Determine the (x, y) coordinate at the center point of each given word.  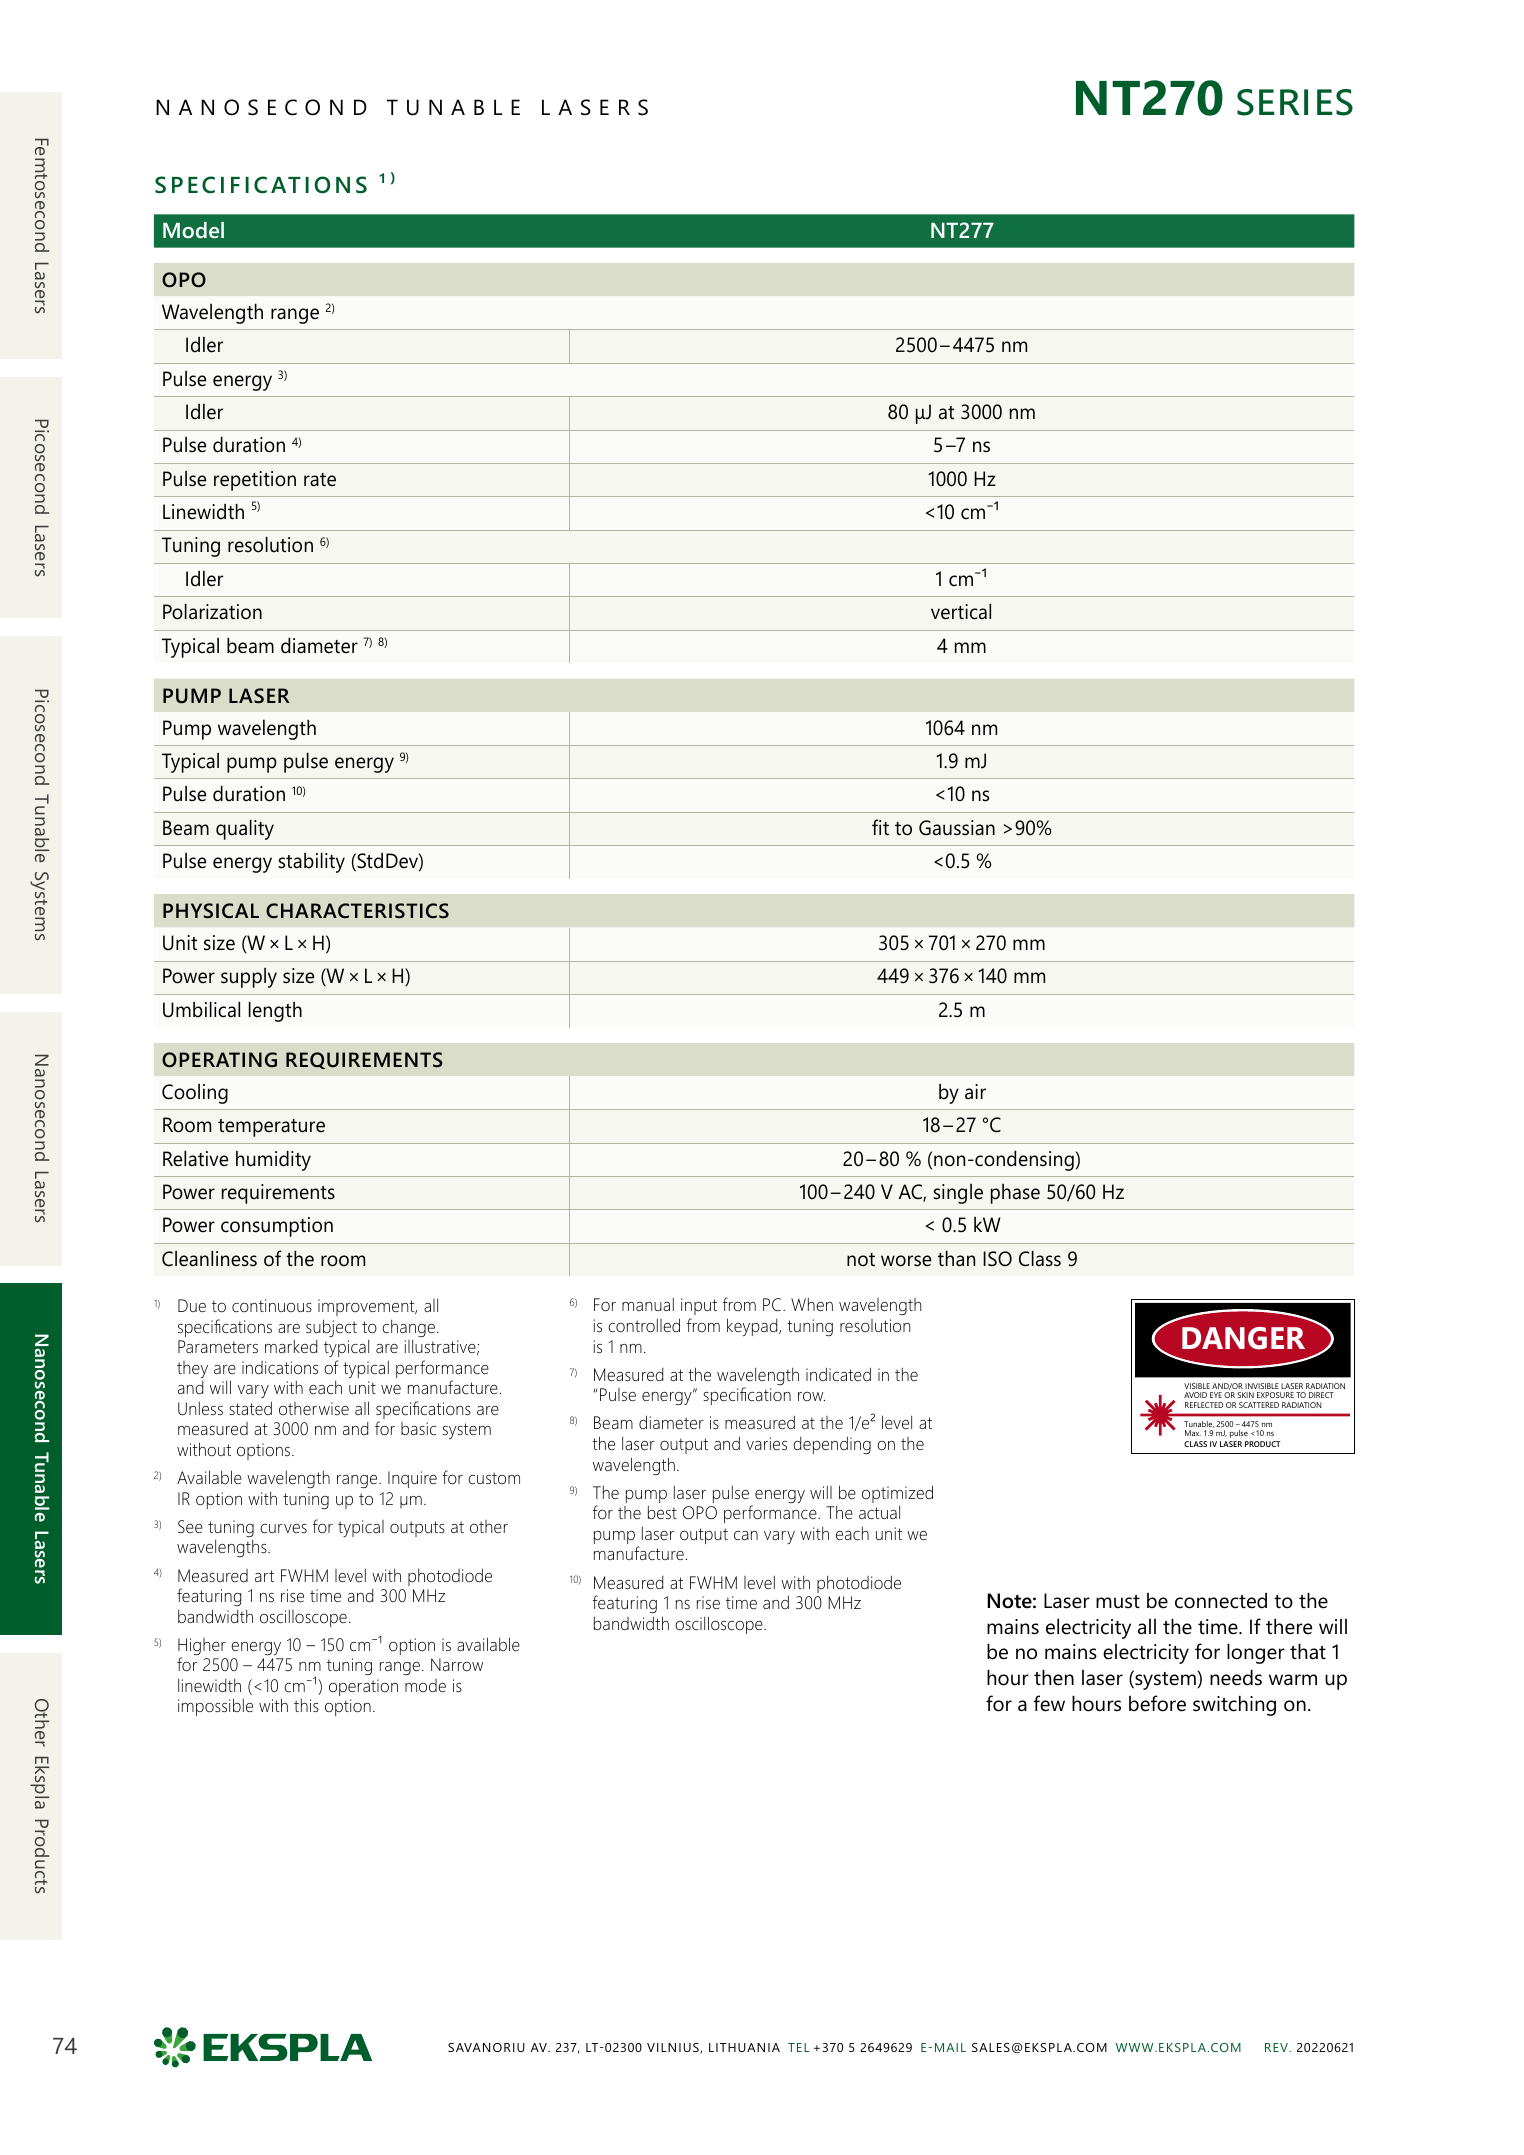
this (306, 1705)
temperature (271, 1128)
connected (1221, 1601)
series (1295, 102)
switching (1234, 1706)
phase (1015, 1194)
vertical (961, 612)
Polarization (212, 612)
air (975, 1092)
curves (283, 1529)
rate (320, 480)
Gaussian (957, 828)
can (746, 1535)
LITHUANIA (744, 2047)
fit (880, 827)
